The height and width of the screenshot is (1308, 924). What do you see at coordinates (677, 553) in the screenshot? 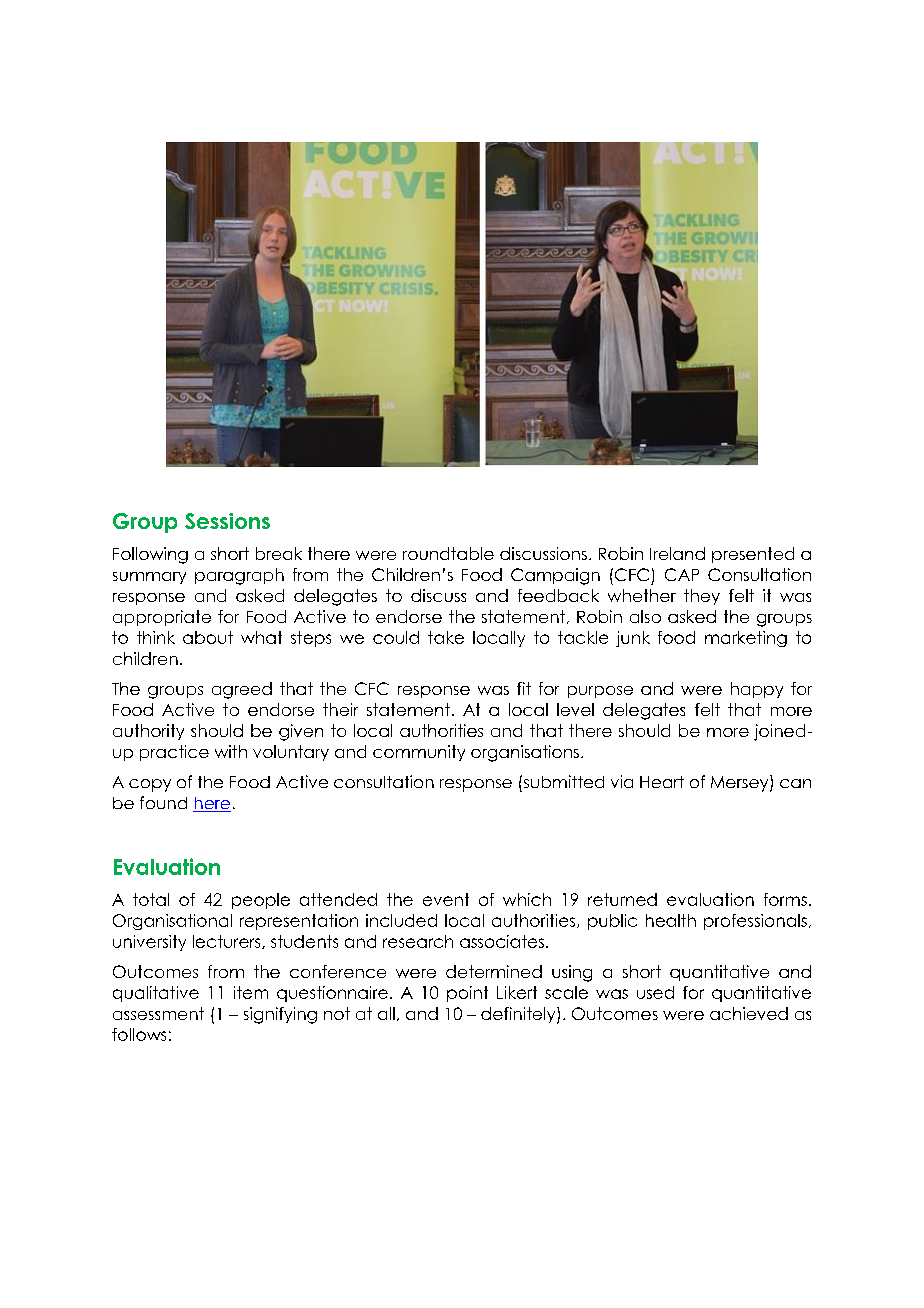
I see `Ireland` at bounding box center [677, 553].
